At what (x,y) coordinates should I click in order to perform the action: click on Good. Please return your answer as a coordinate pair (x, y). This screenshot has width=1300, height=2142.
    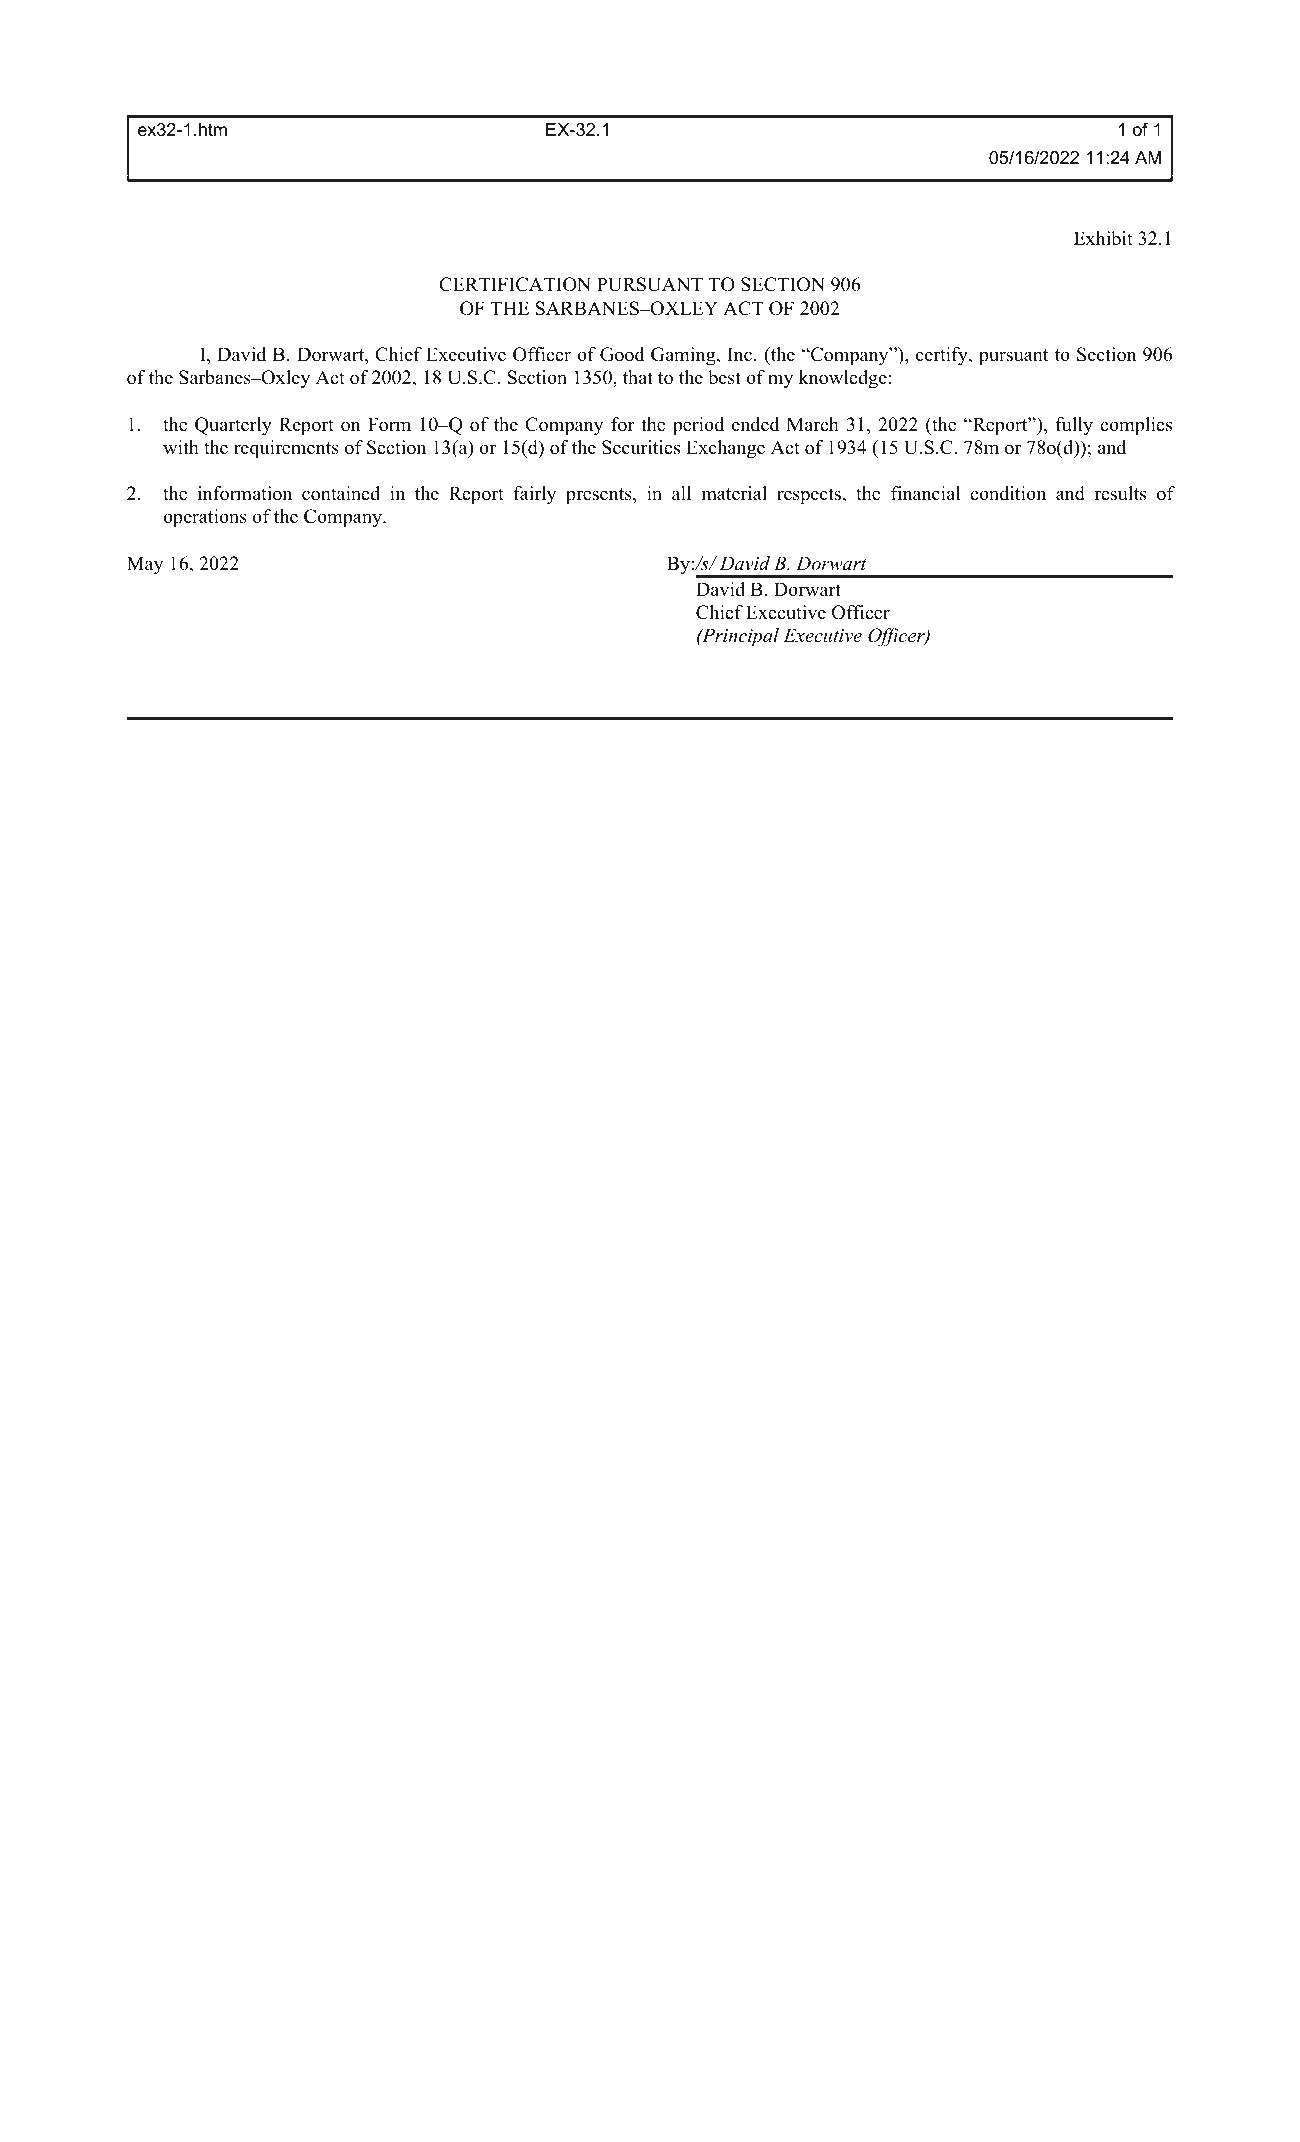
    Looking at the image, I should click on (622, 354).
